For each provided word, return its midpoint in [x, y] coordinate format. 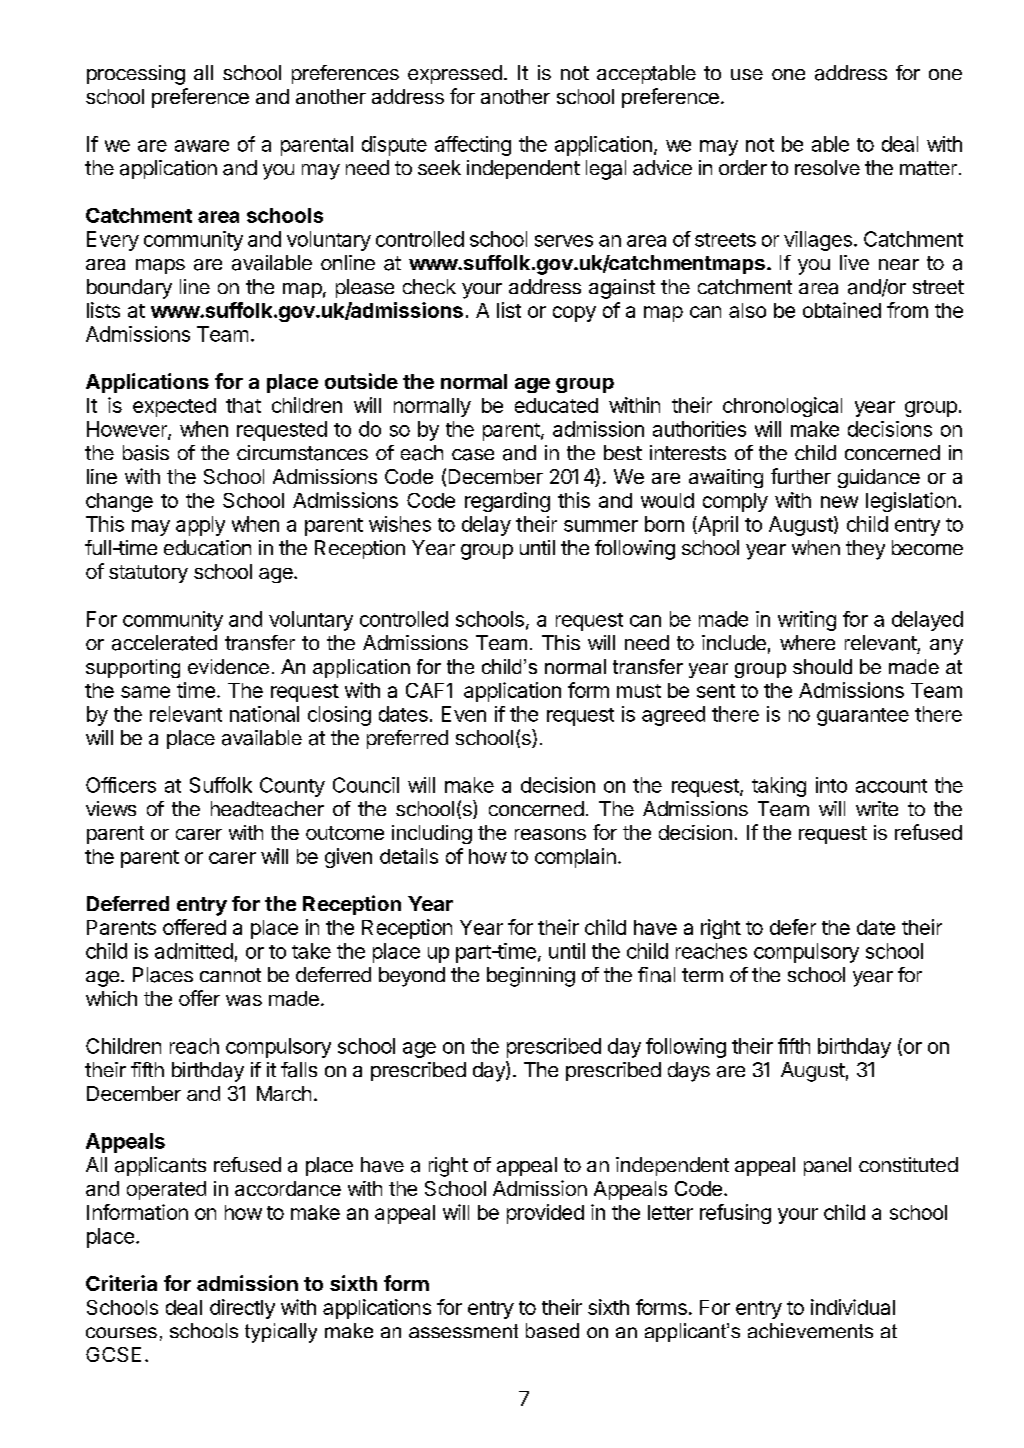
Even [464, 714]
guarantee [863, 717]
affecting [473, 146]
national [264, 714]
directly [242, 1309]
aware [202, 146]
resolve [827, 167]
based [552, 1330]
